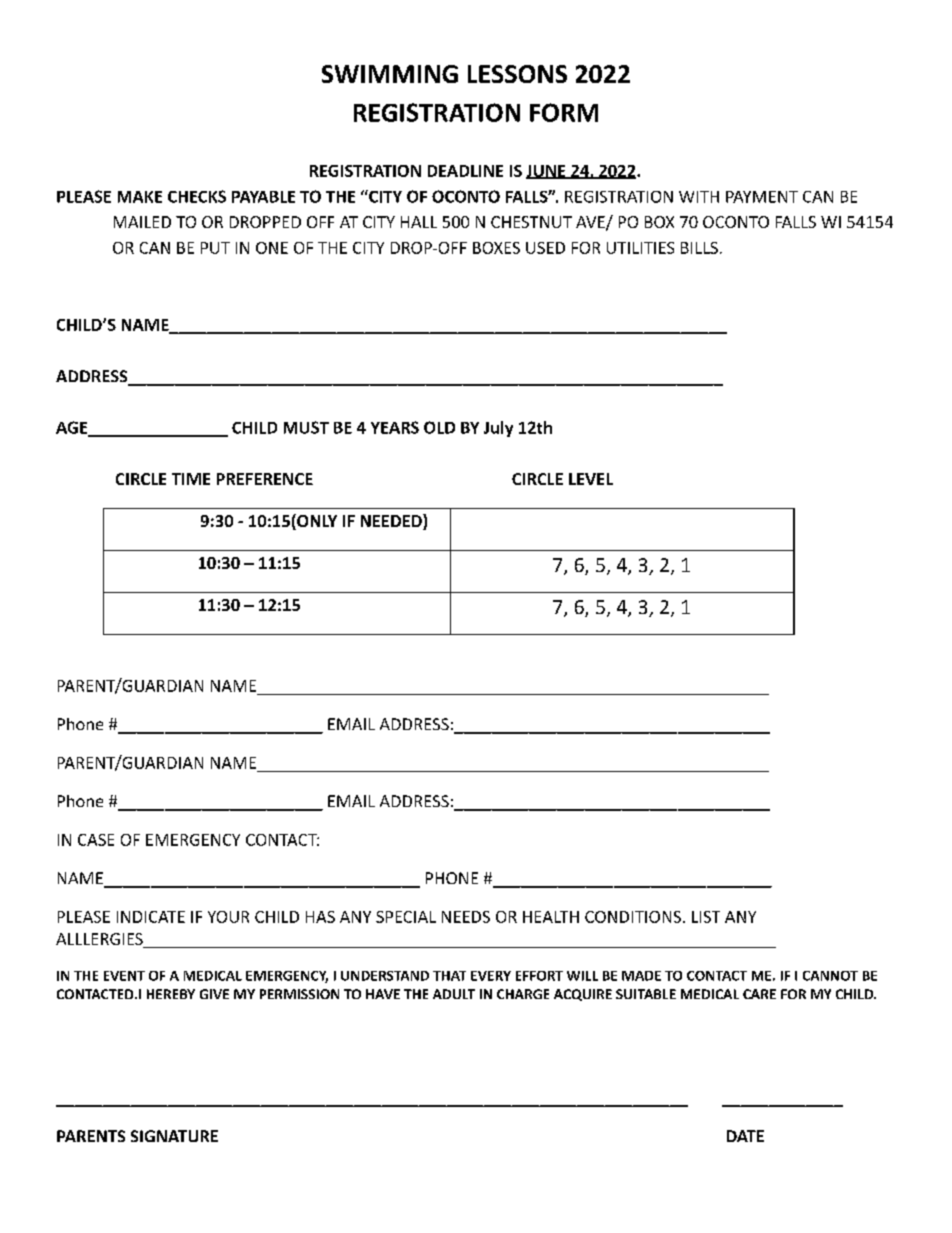  I want to click on SIGNATURE, so click(174, 1136).
